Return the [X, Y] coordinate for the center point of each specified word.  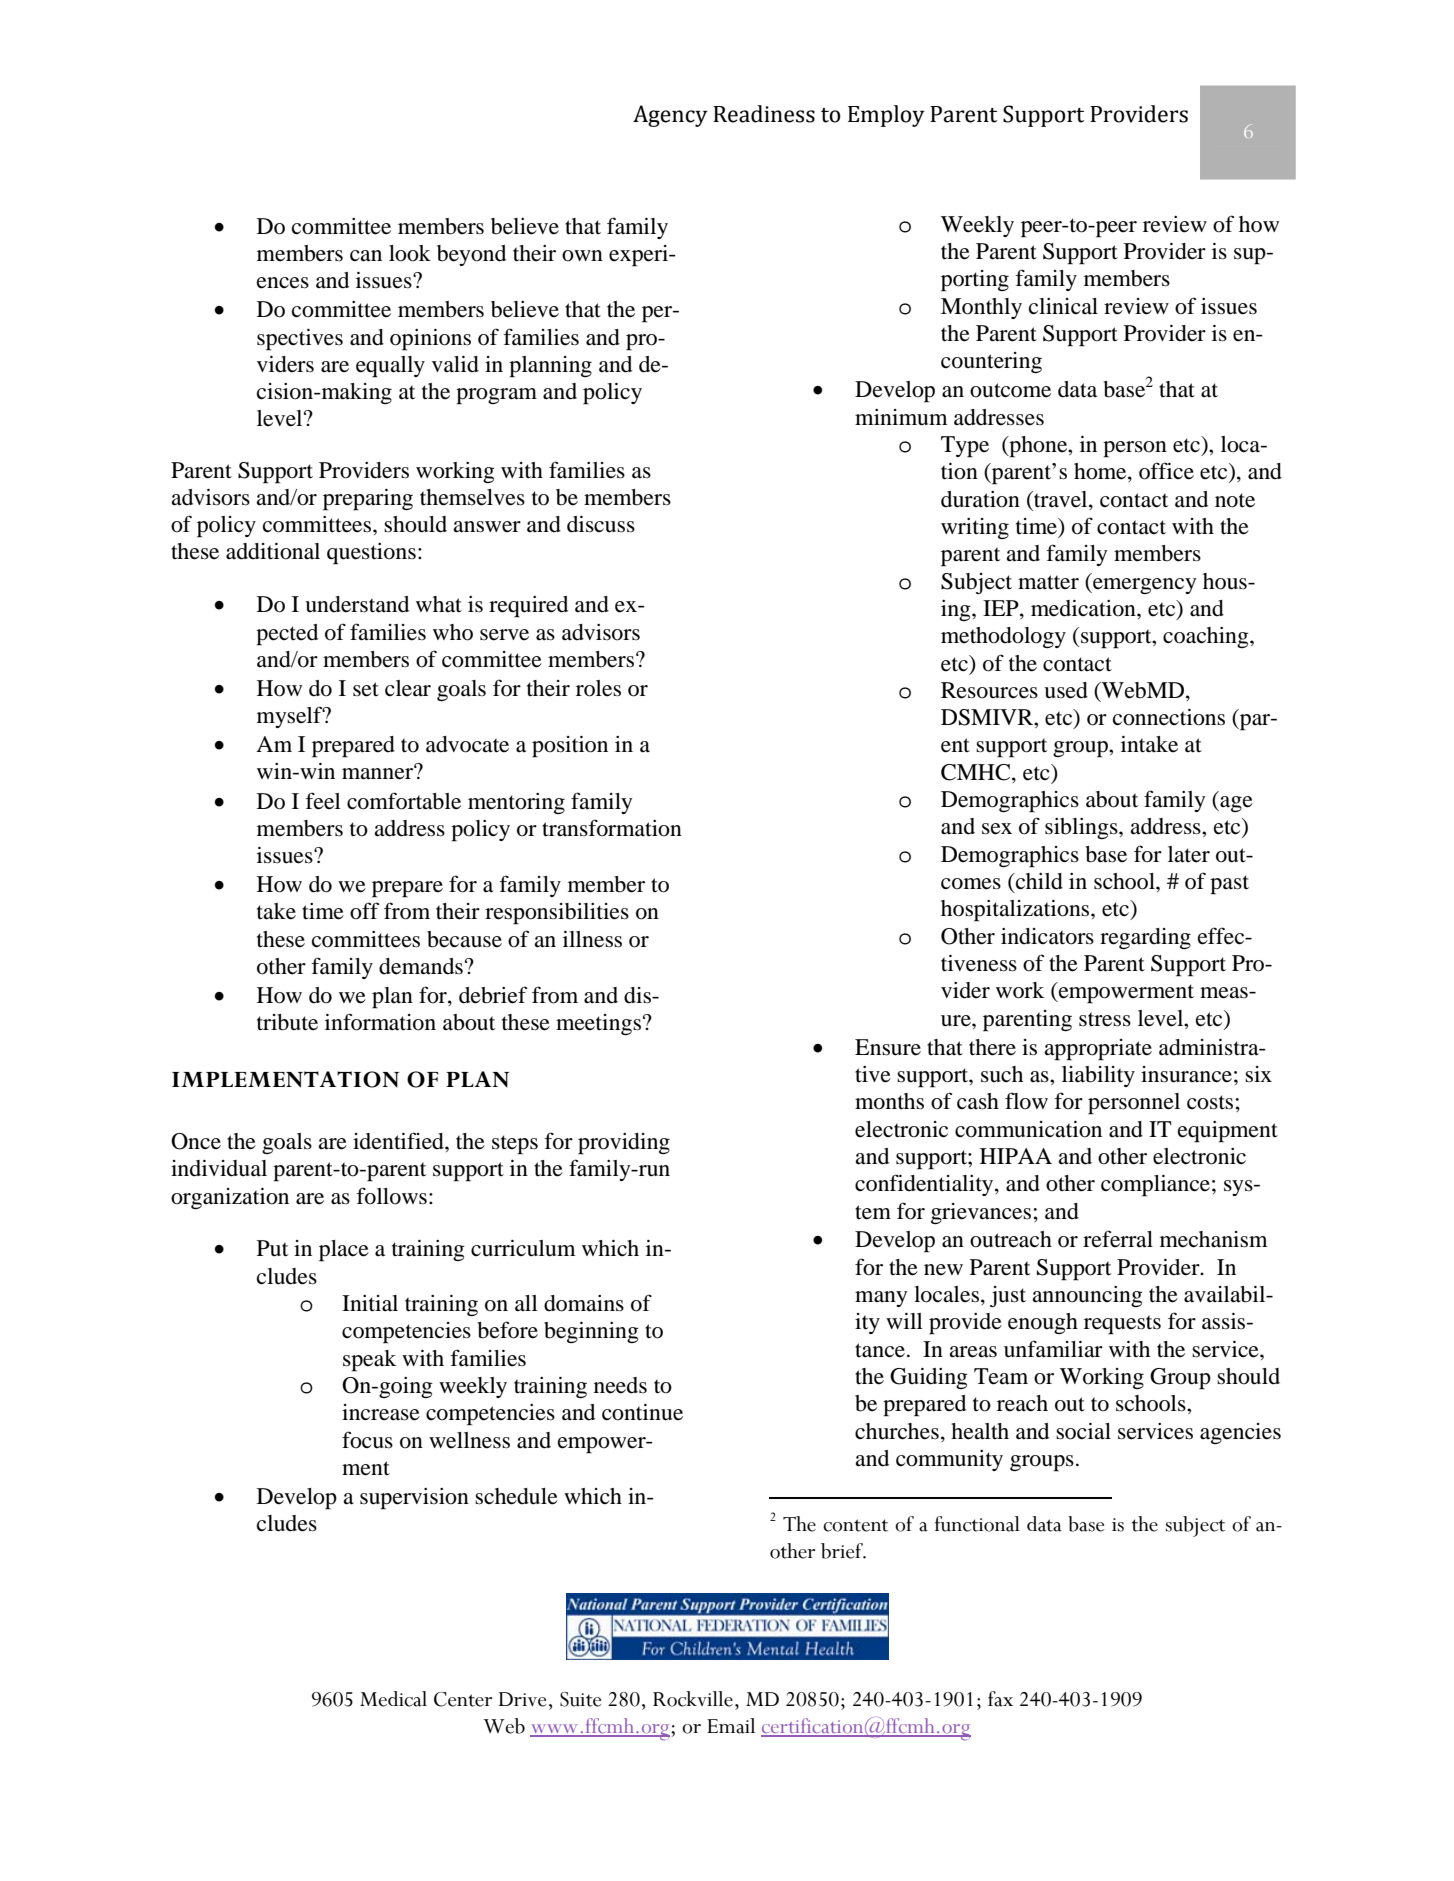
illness [592, 939]
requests [1122, 1325]
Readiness [764, 114]
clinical [1063, 306]
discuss [601, 524]
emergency [1144, 586]
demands [421, 966]
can [366, 256]
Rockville [693, 1699]
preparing [368, 500]
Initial [370, 1303]
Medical [393, 1699]
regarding [1145, 938]
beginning [591, 1332]
